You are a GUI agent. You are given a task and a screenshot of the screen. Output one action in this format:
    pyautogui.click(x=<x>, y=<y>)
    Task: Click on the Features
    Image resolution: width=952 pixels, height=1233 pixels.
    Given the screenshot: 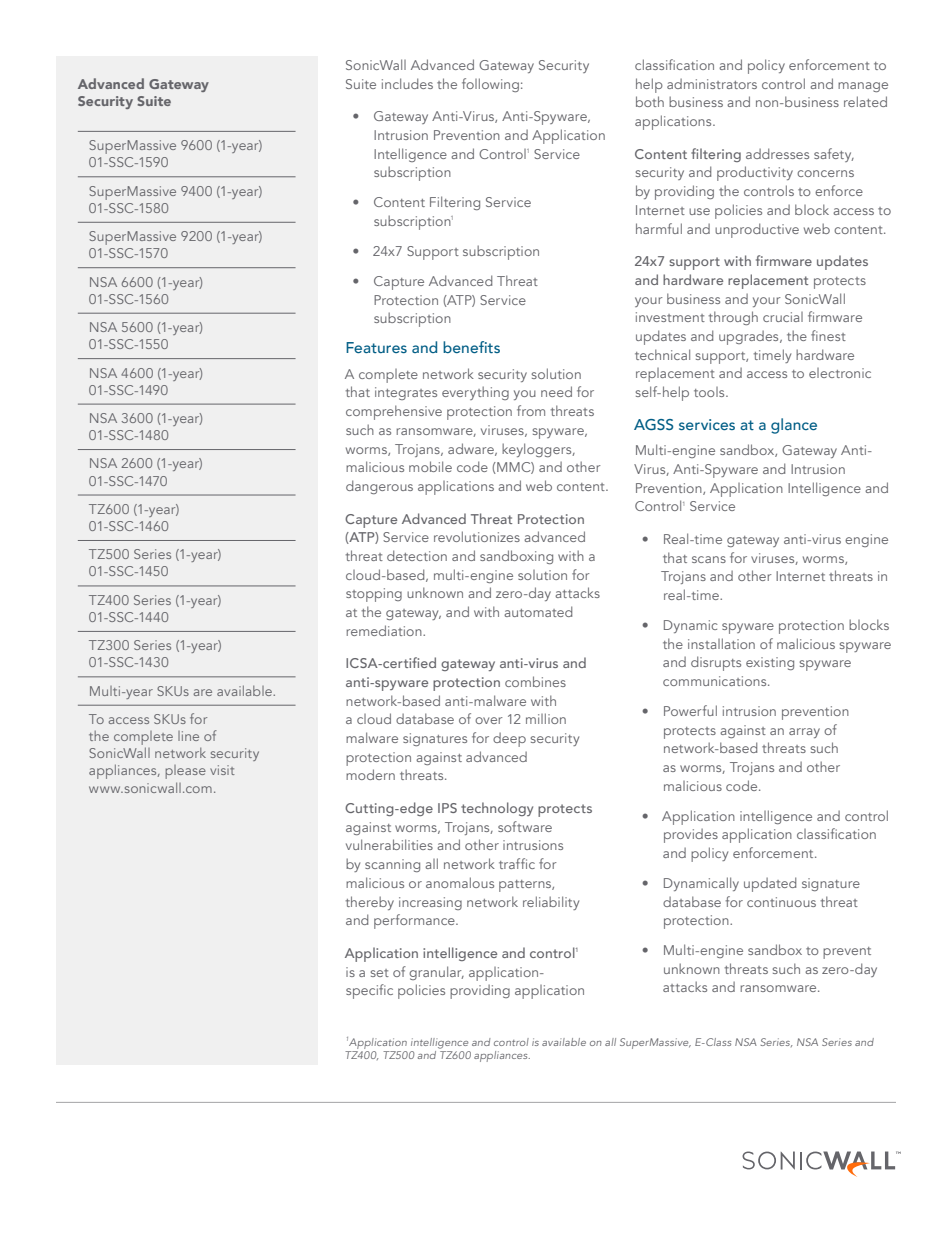 What is the action you would take?
    pyautogui.click(x=376, y=347)
